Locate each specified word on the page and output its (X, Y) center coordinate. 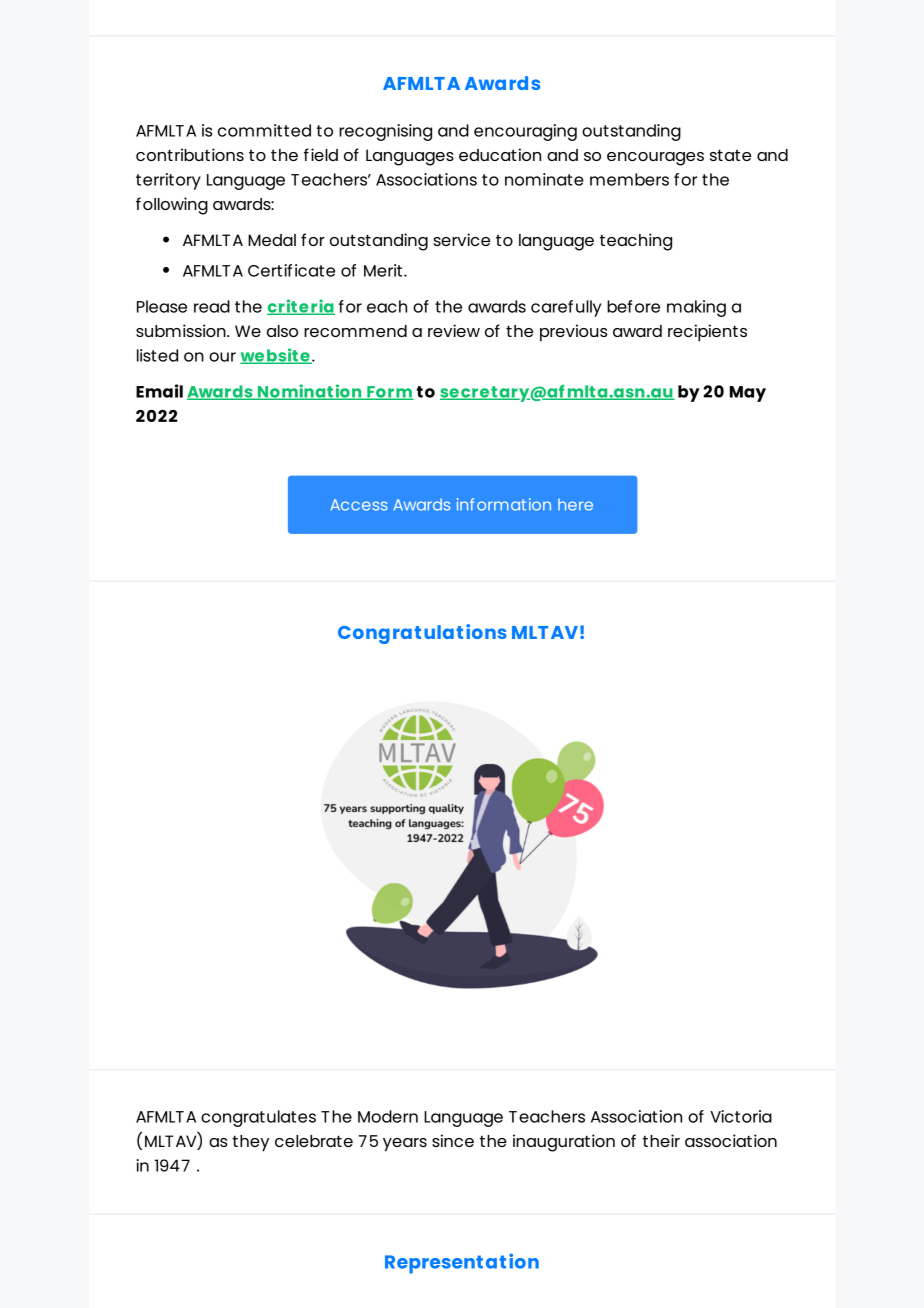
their (661, 1140)
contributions (190, 154)
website (276, 356)
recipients (707, 333)
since (453, 1140)
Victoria (741, 1116)
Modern (388, 1116)
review (454, 330)
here (575, 505)
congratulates (258, 1118)
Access (359, 505)
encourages (655, 159)
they (250, 1143)
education (500, 154)
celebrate (314, 1141)
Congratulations (422, 634)
